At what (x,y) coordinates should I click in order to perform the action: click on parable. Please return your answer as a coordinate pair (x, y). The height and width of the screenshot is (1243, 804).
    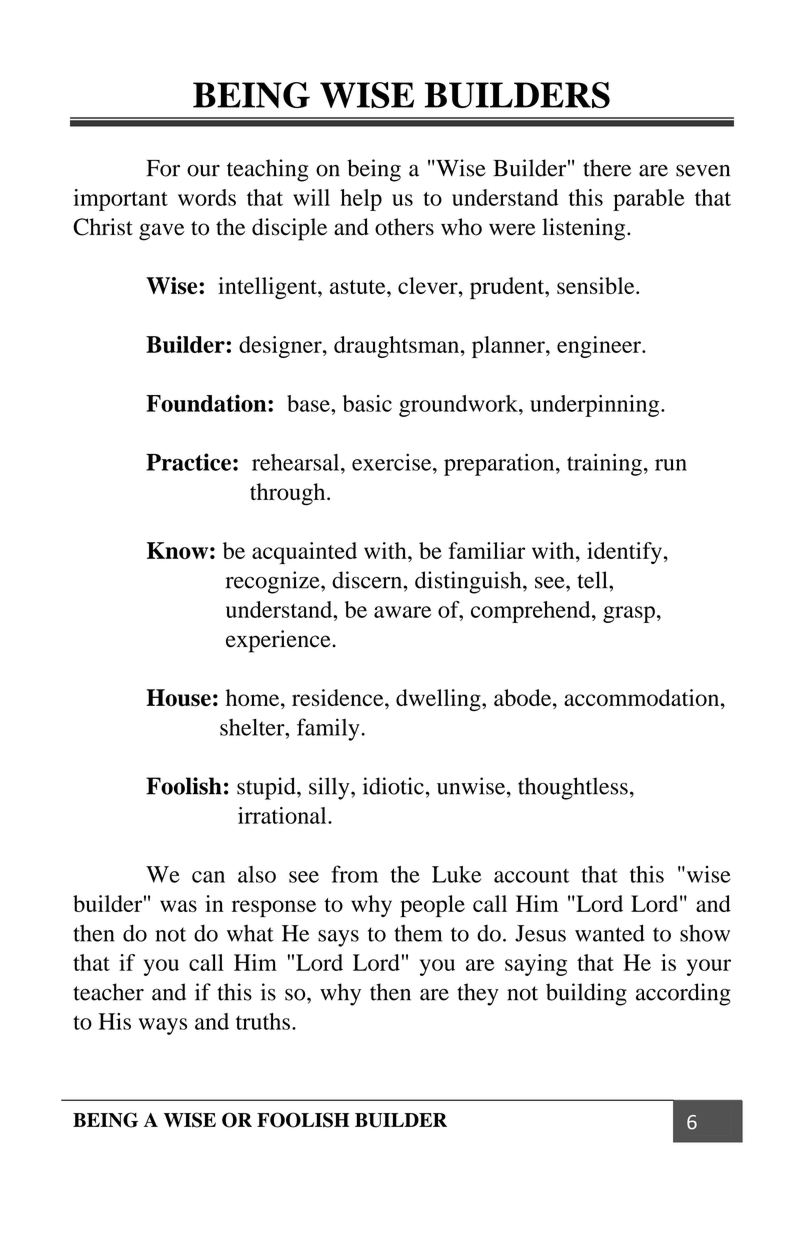
    Looking at the image, I should click on (649, 200).
